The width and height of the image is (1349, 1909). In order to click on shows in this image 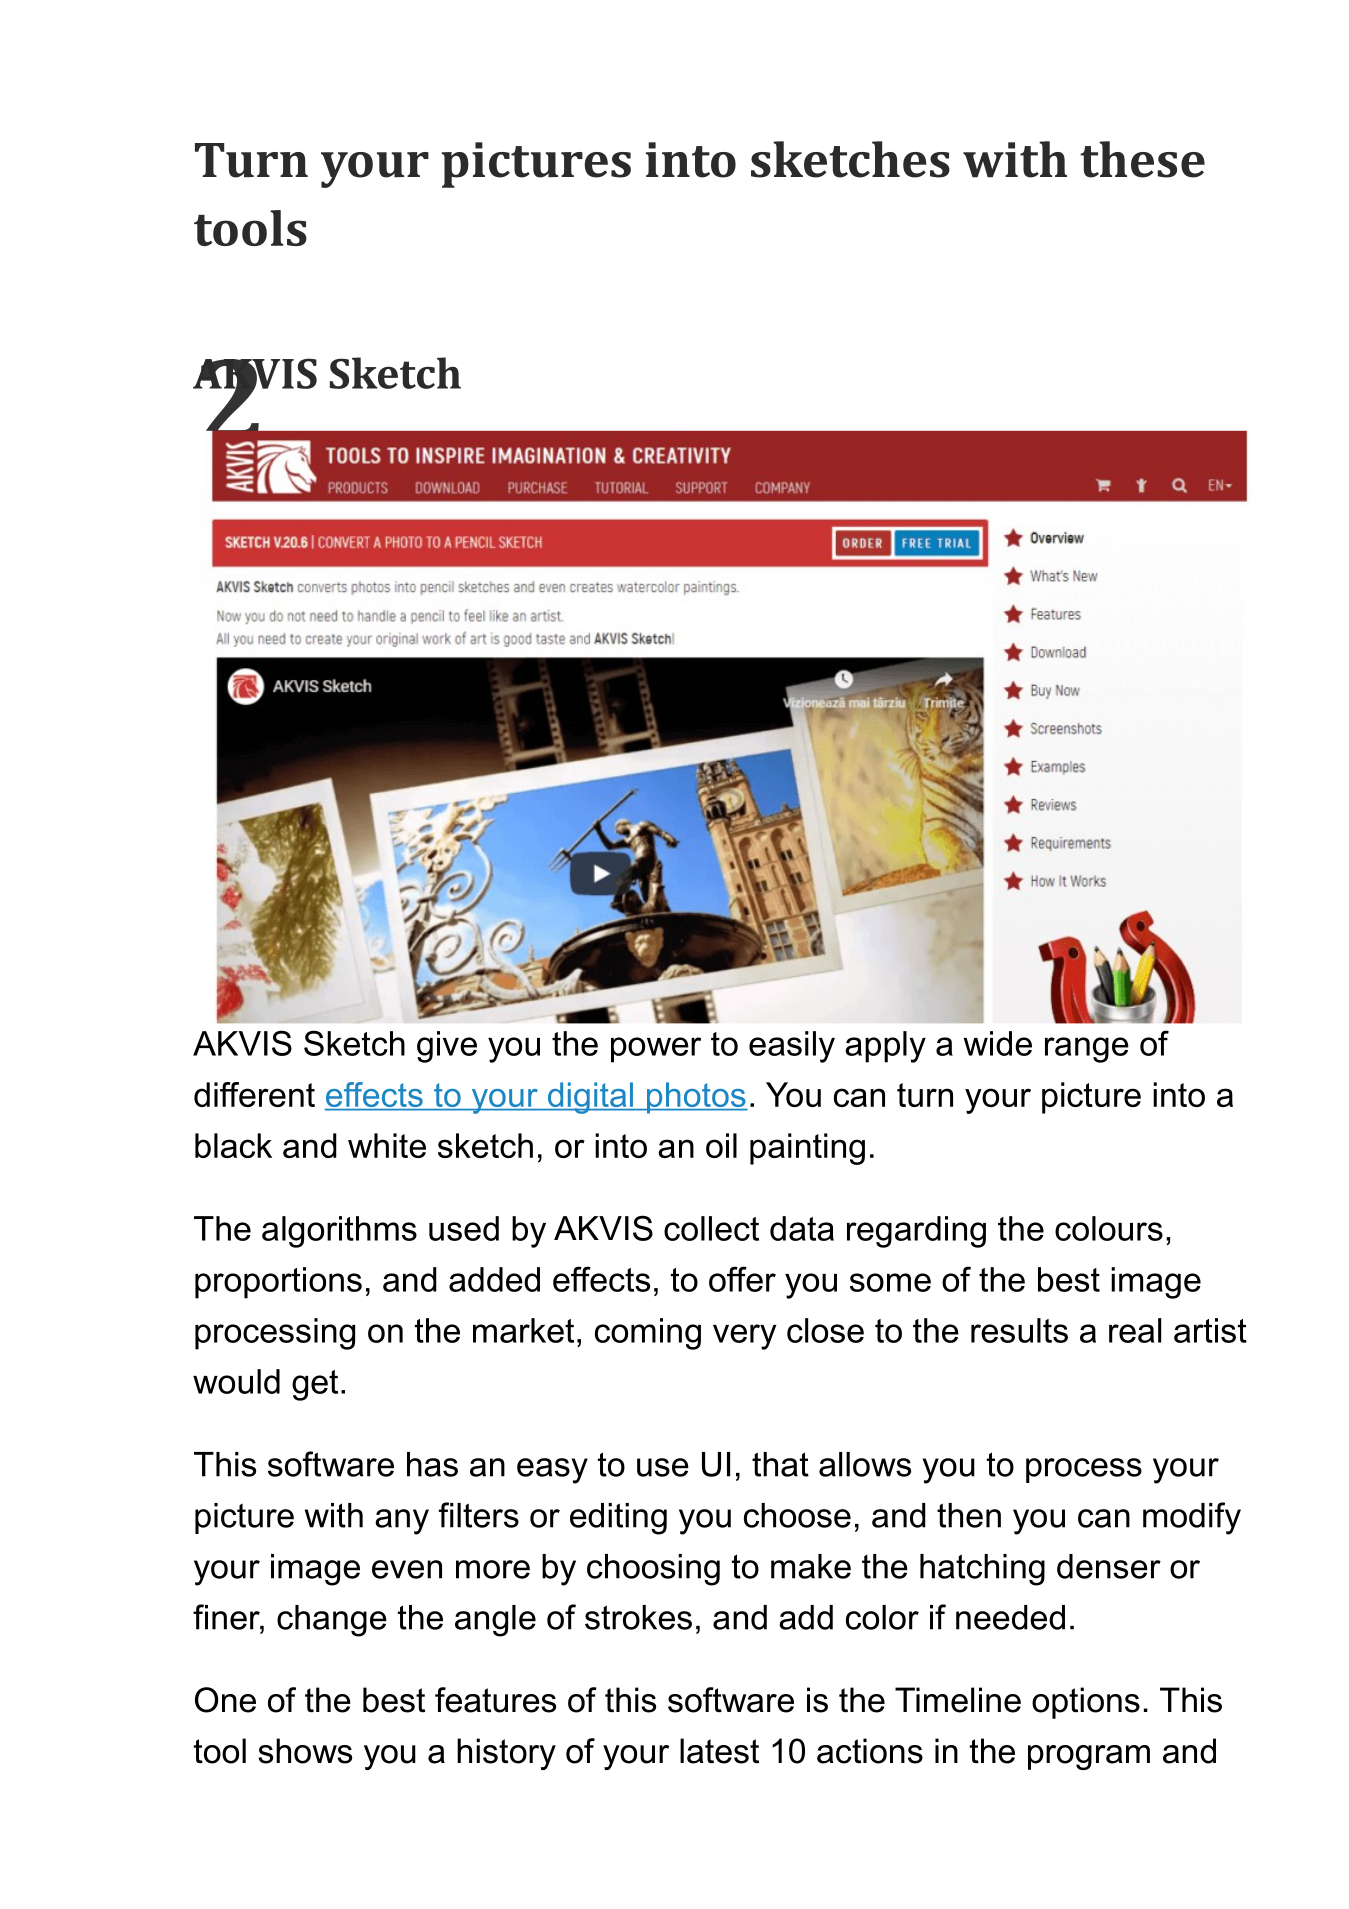, I will do `click(305, 1751)`.
